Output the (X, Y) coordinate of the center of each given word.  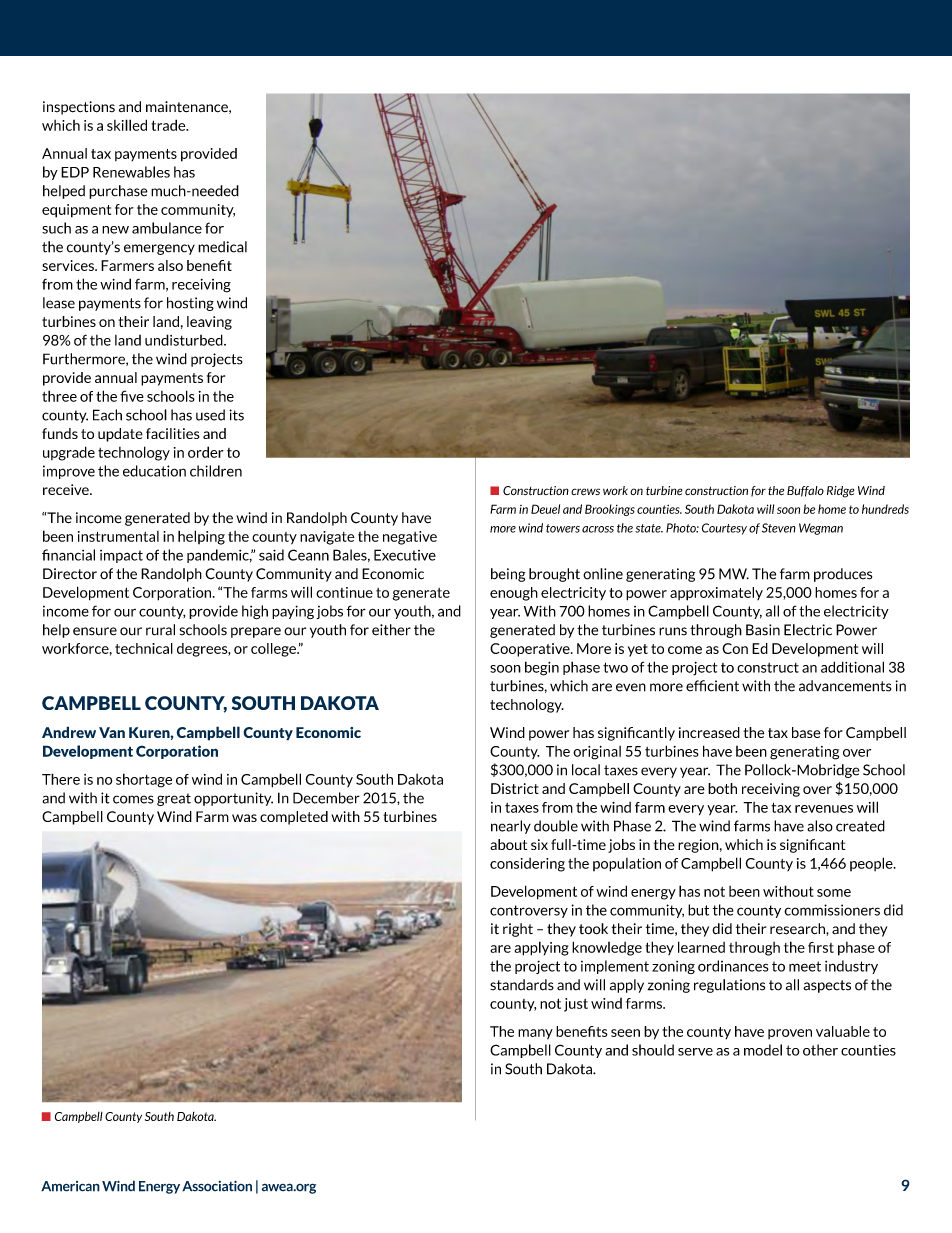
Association (217, 1186)
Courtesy (724, 529)
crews (585, 492)
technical (144, 648)
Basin (763, 630)
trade (169, 125)
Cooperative (531, 650)
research (798, 929)
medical (222, 247)
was (244, 818)
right (518, 930)
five (132, 396)
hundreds (885, 509)
